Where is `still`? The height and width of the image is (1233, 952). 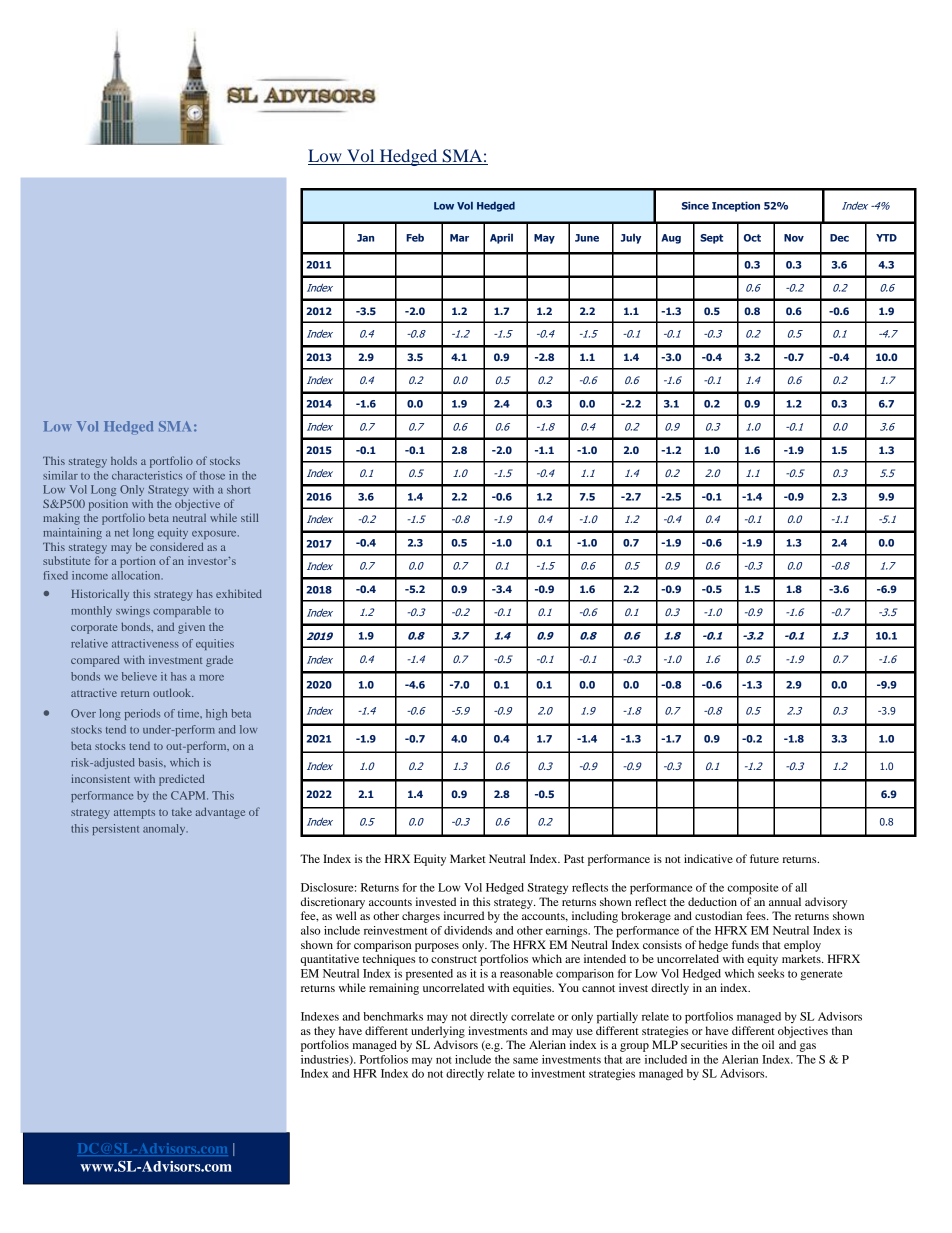
still is located at coordinates (249, 517).
